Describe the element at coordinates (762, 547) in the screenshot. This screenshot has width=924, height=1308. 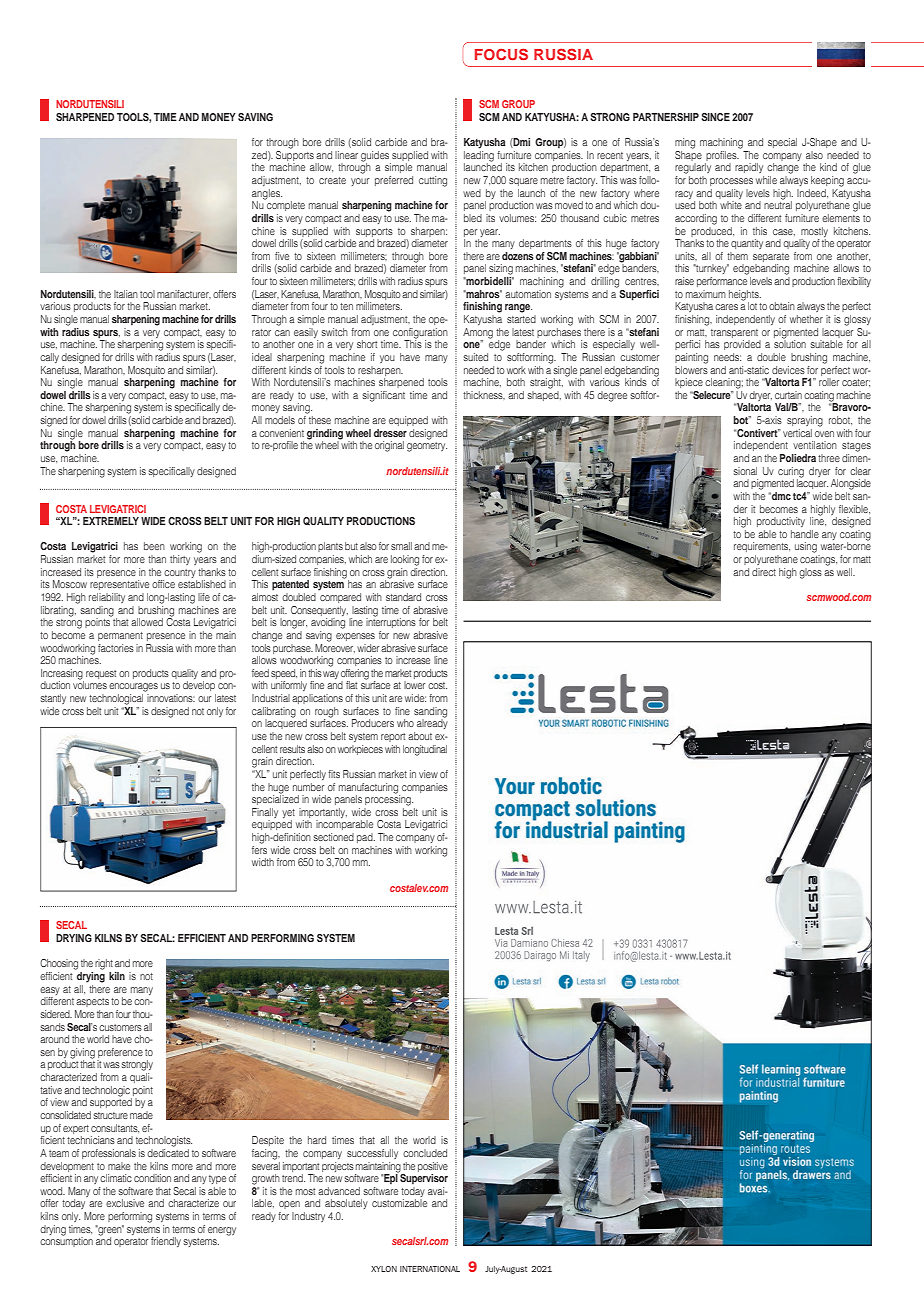
I see `requirements` at that location.
